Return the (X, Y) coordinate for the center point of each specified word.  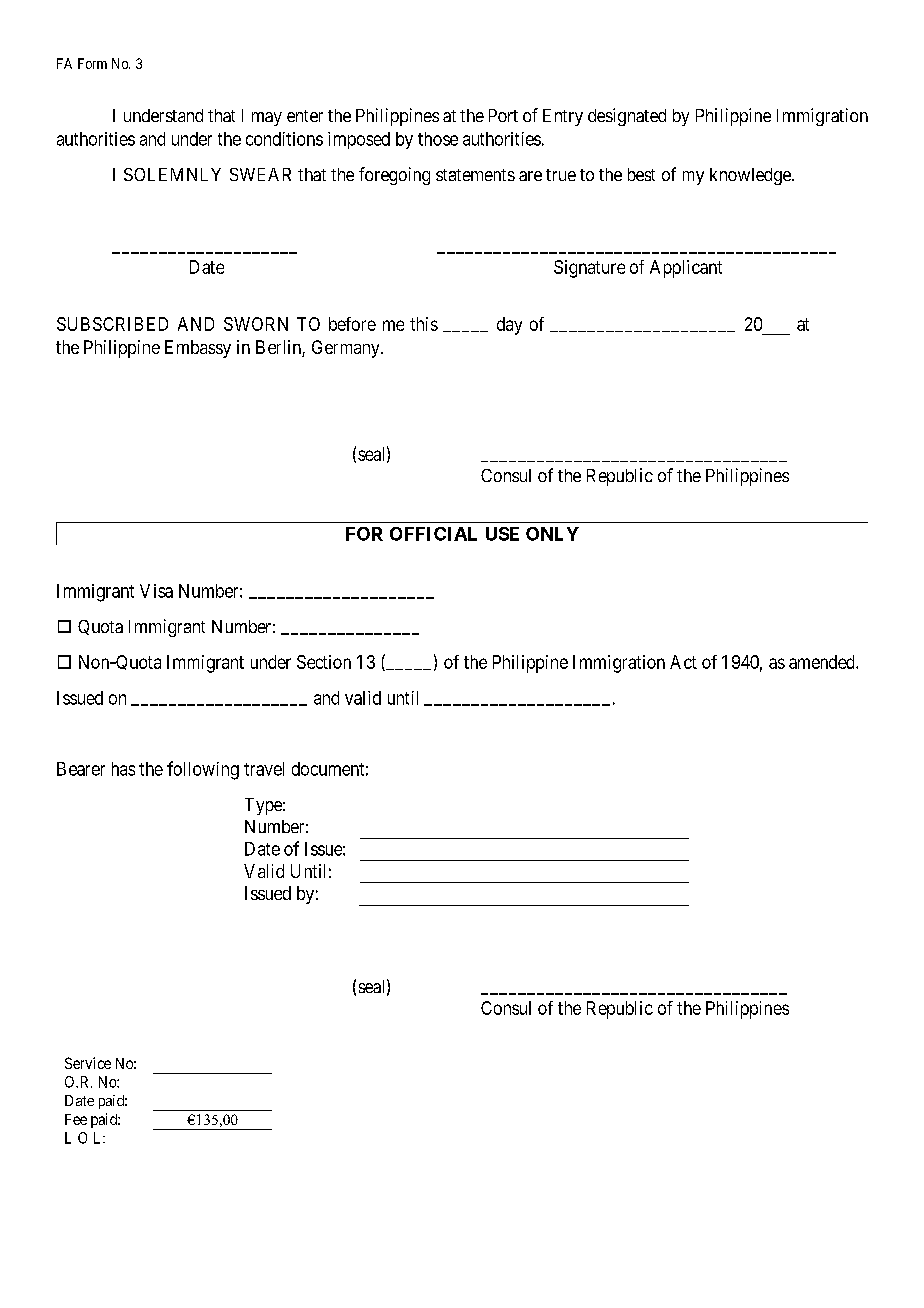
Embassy (198, 349)
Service (88, 1063)
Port (503, 115)
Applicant (686, 269)
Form (92, 63)
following (203, 770)
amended (823, 662)
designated (627, 117)
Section (324, 662)
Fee (76, 1119)
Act (683, 662)
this (424, 324)
